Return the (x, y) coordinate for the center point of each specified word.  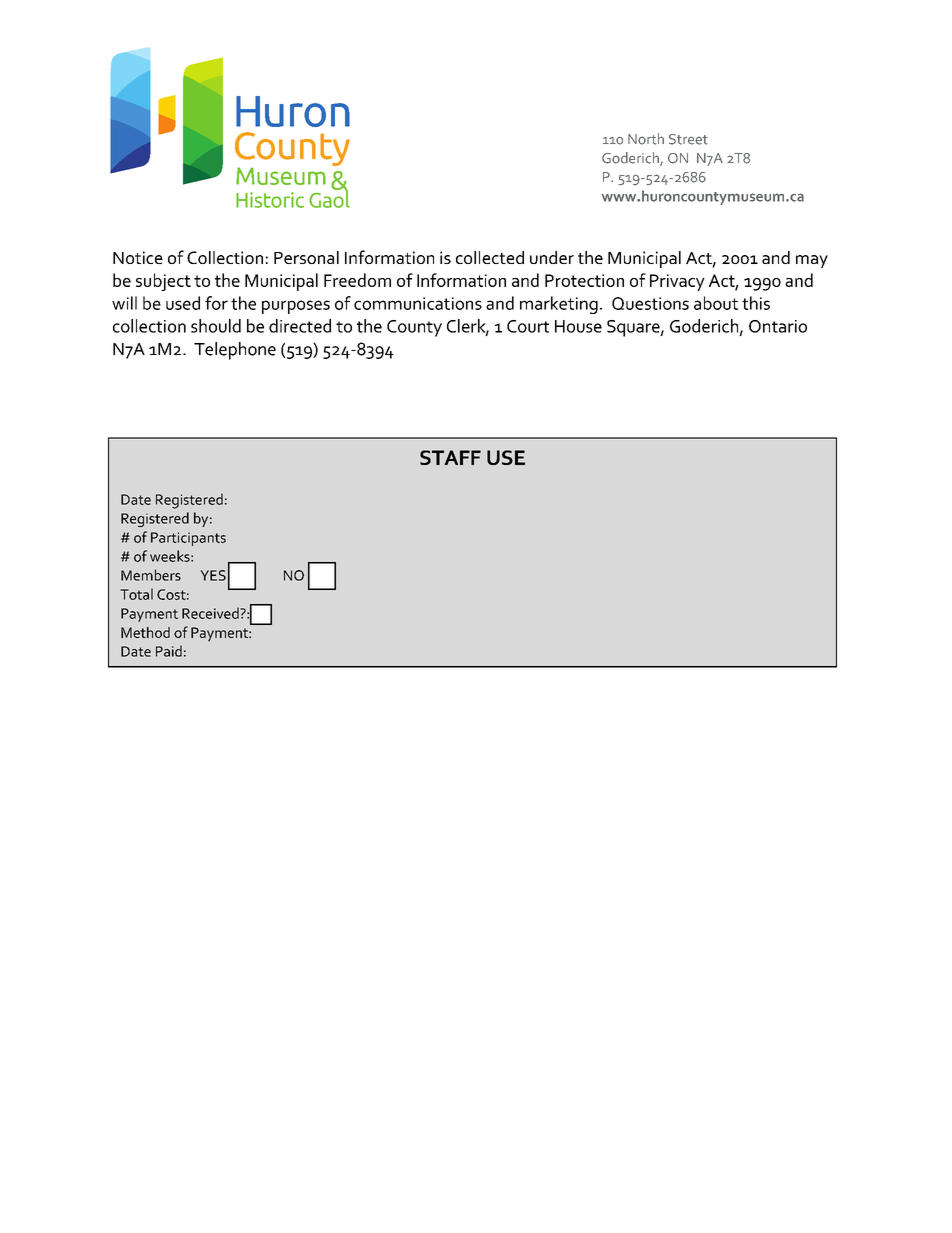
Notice (138, 257)
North (646, 139)
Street (688, 139)
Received (211, 613)
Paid (169, 651)
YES (213, 575)
